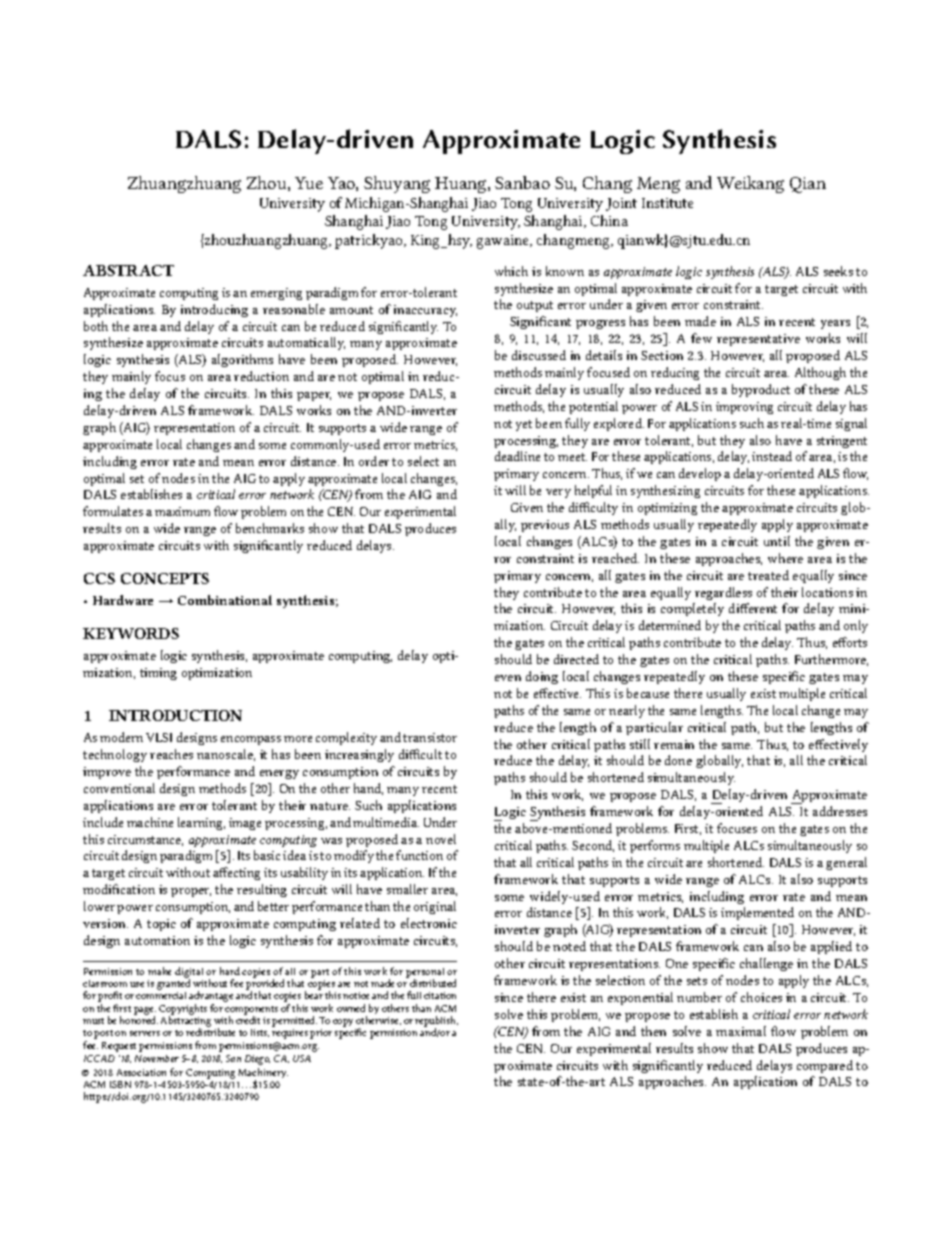 Image resolution: width=952 pixels, height=1233 pixels. I want to click on general, so click(846, 863).
